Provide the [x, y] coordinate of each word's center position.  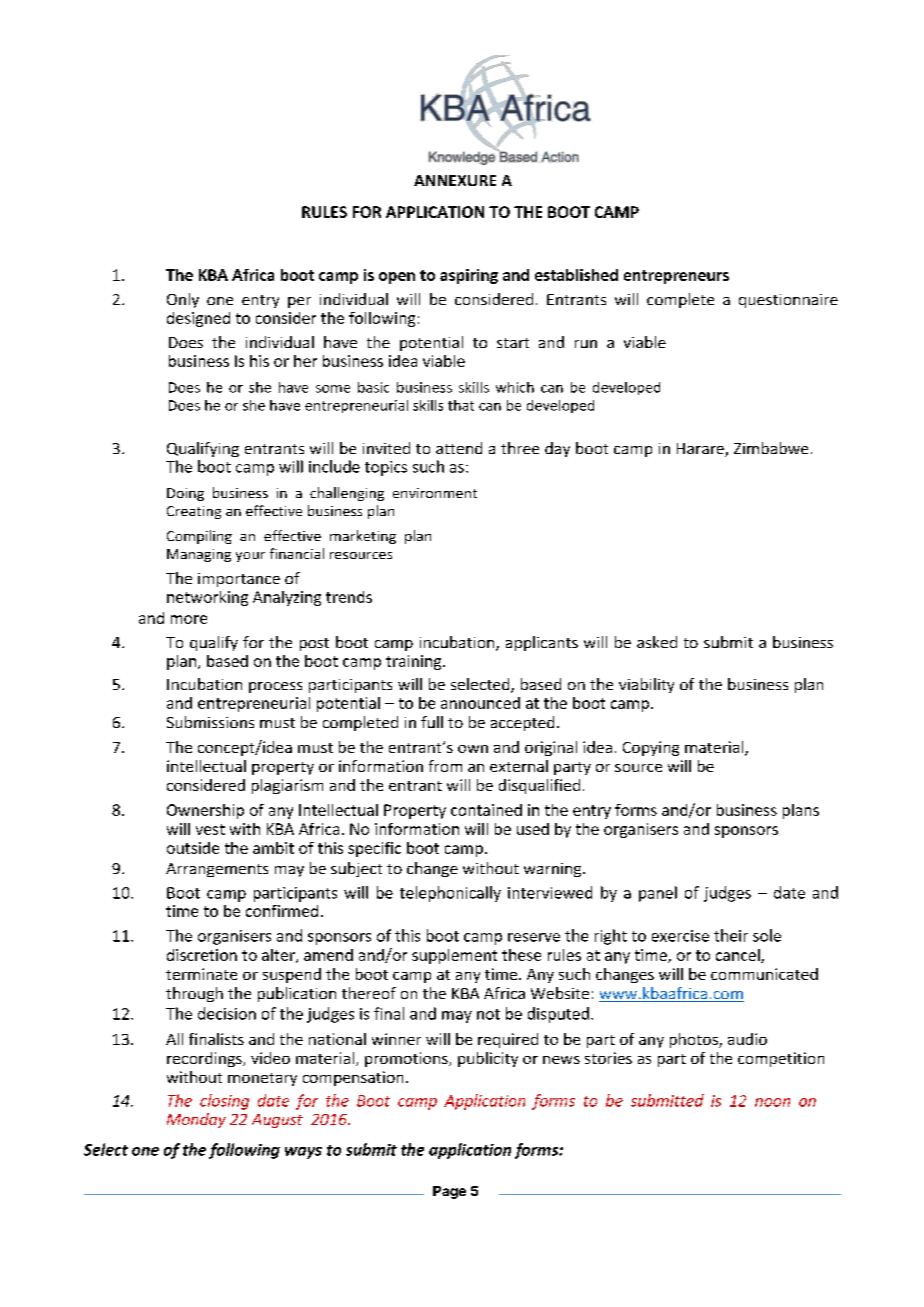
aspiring [469, 276]
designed [198, 319]
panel [658, 894]
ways [303, 1153]
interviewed [550, 892]
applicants [542, 643]
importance [239, 580]
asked [657, 642]
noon [772, 1102]
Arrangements [217, 870]
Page [449, 1192]
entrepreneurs [676, 277]
